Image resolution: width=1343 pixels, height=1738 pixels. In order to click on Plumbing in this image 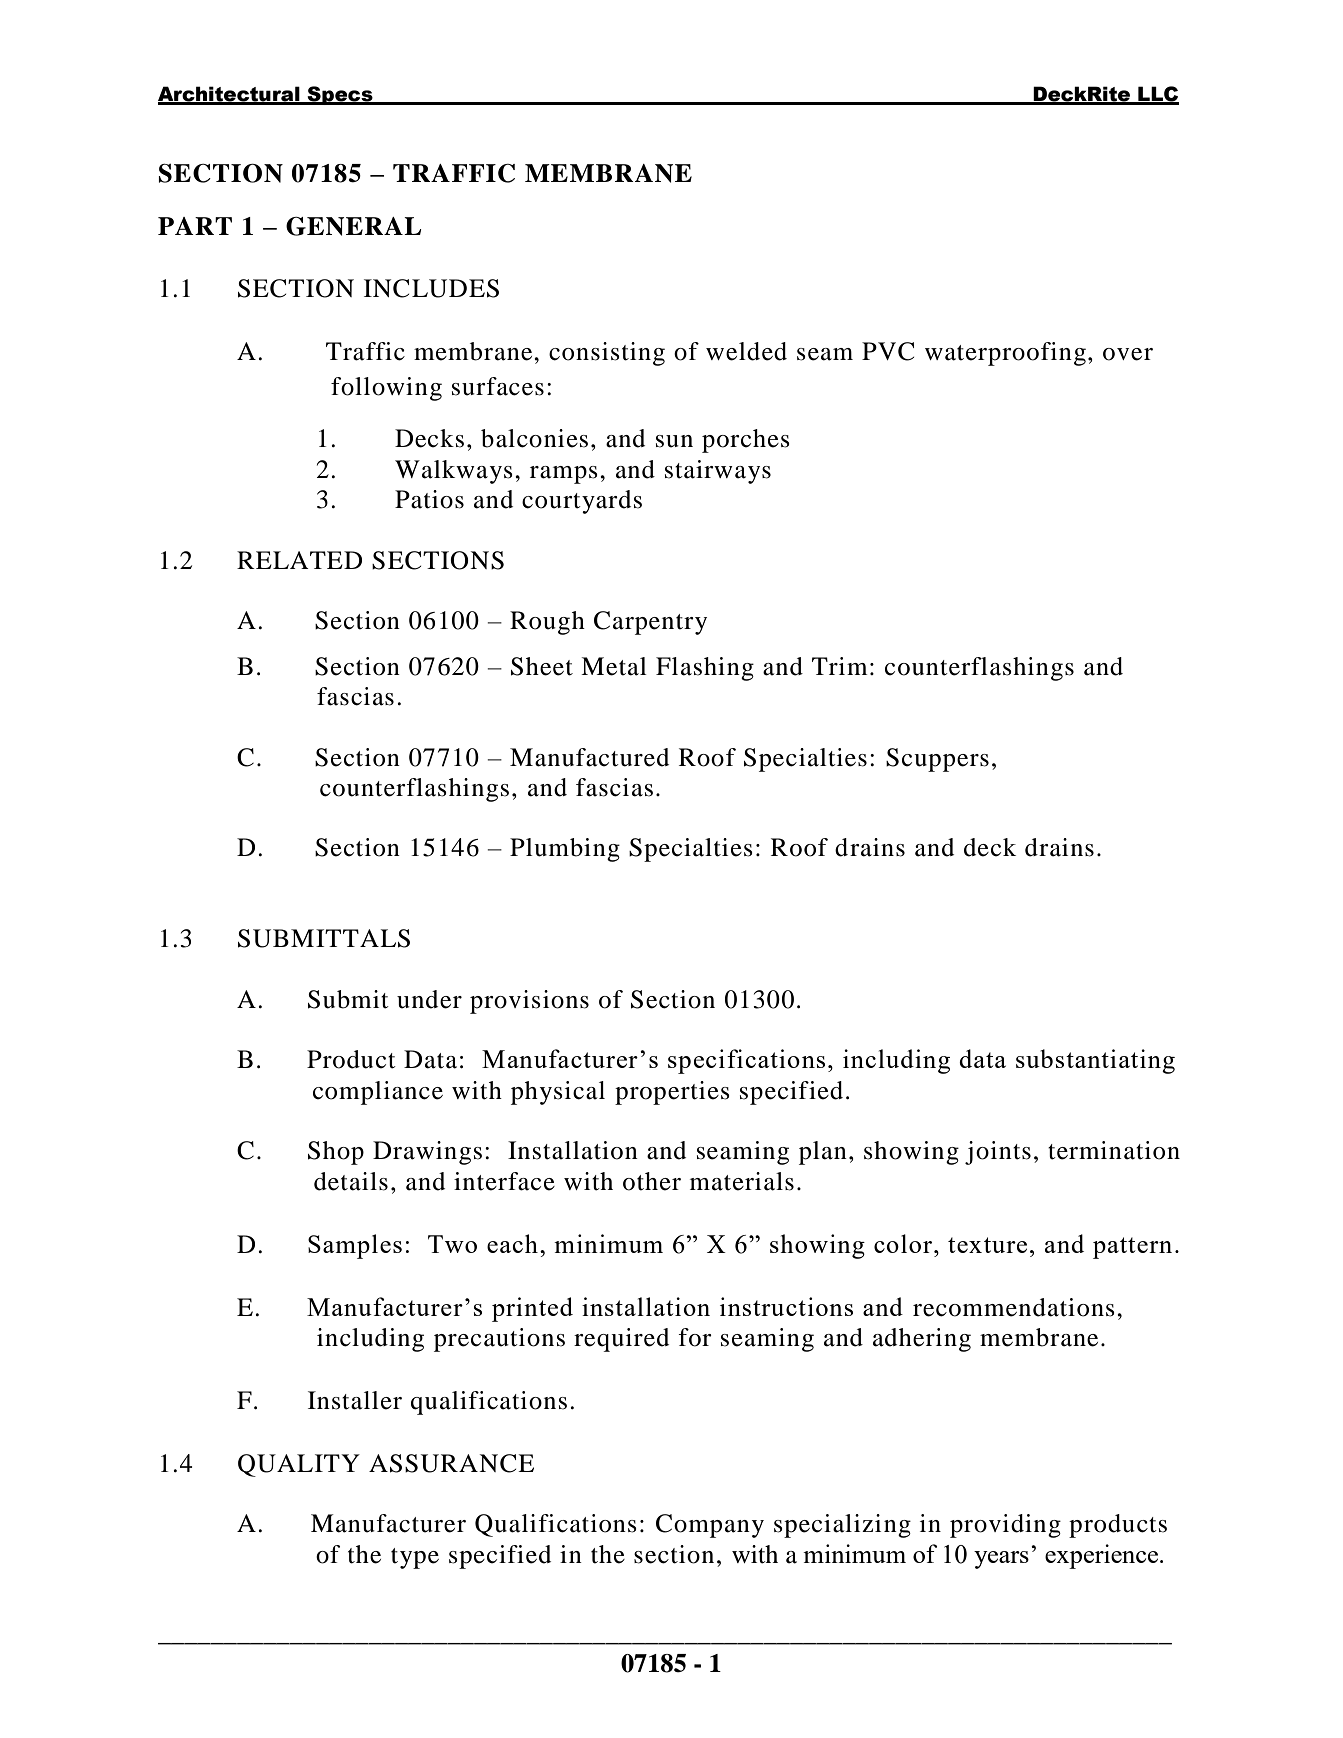, I will do `click(565, 850)`.
